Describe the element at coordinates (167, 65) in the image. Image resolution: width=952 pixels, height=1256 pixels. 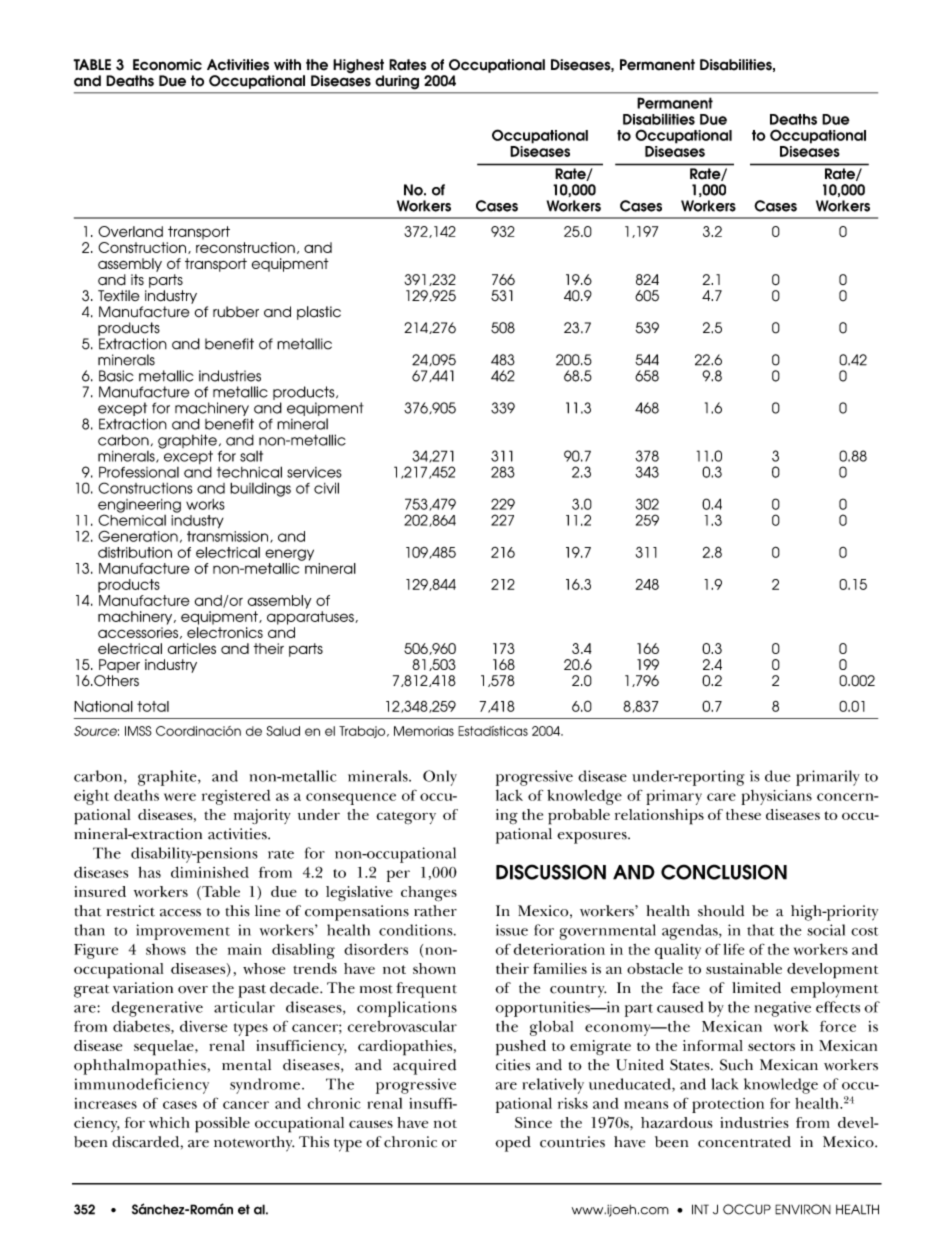
I see `Economic` at that location.
